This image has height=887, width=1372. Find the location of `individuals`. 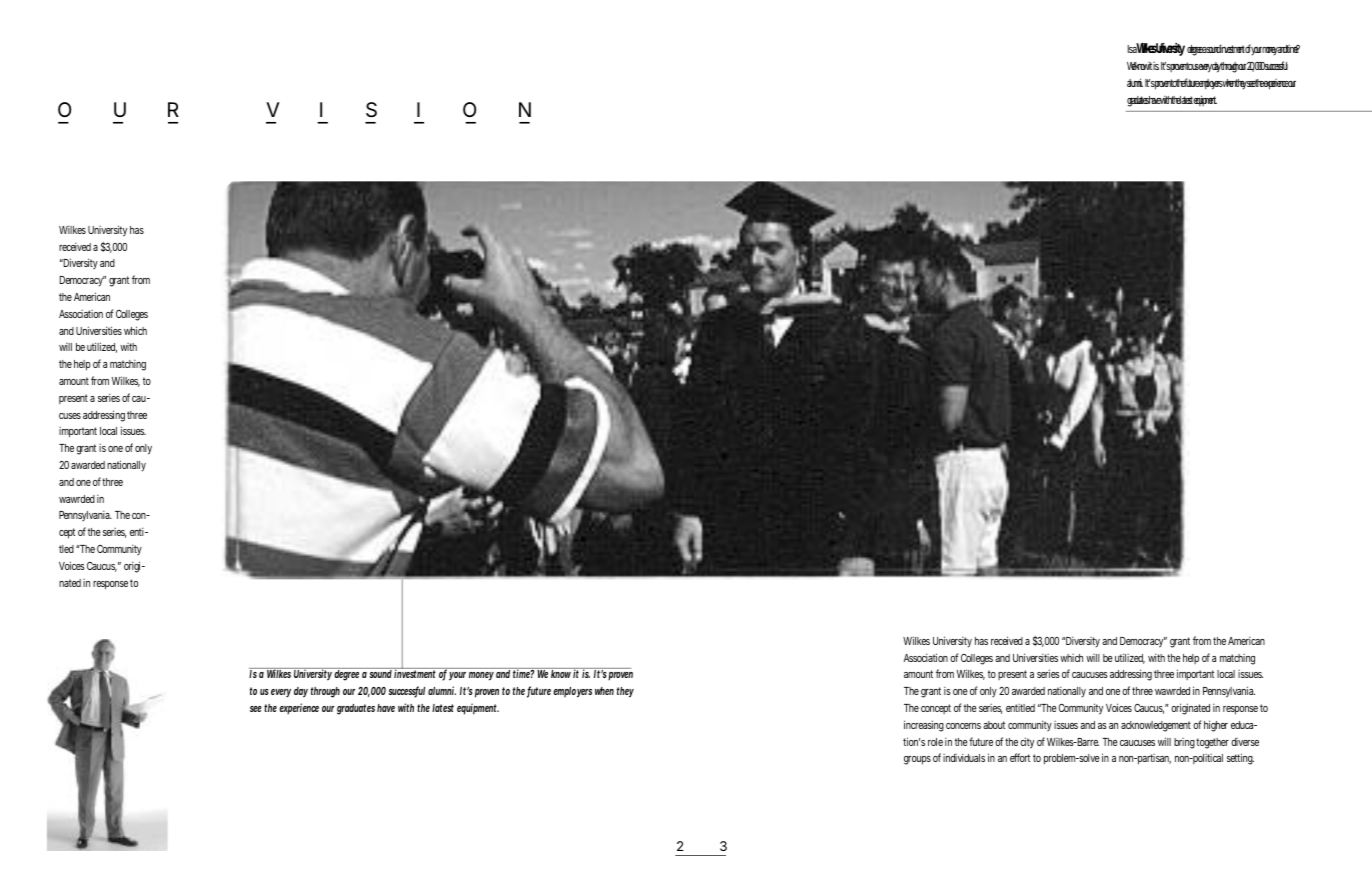

individuals is located at coordinates (964, 757).
